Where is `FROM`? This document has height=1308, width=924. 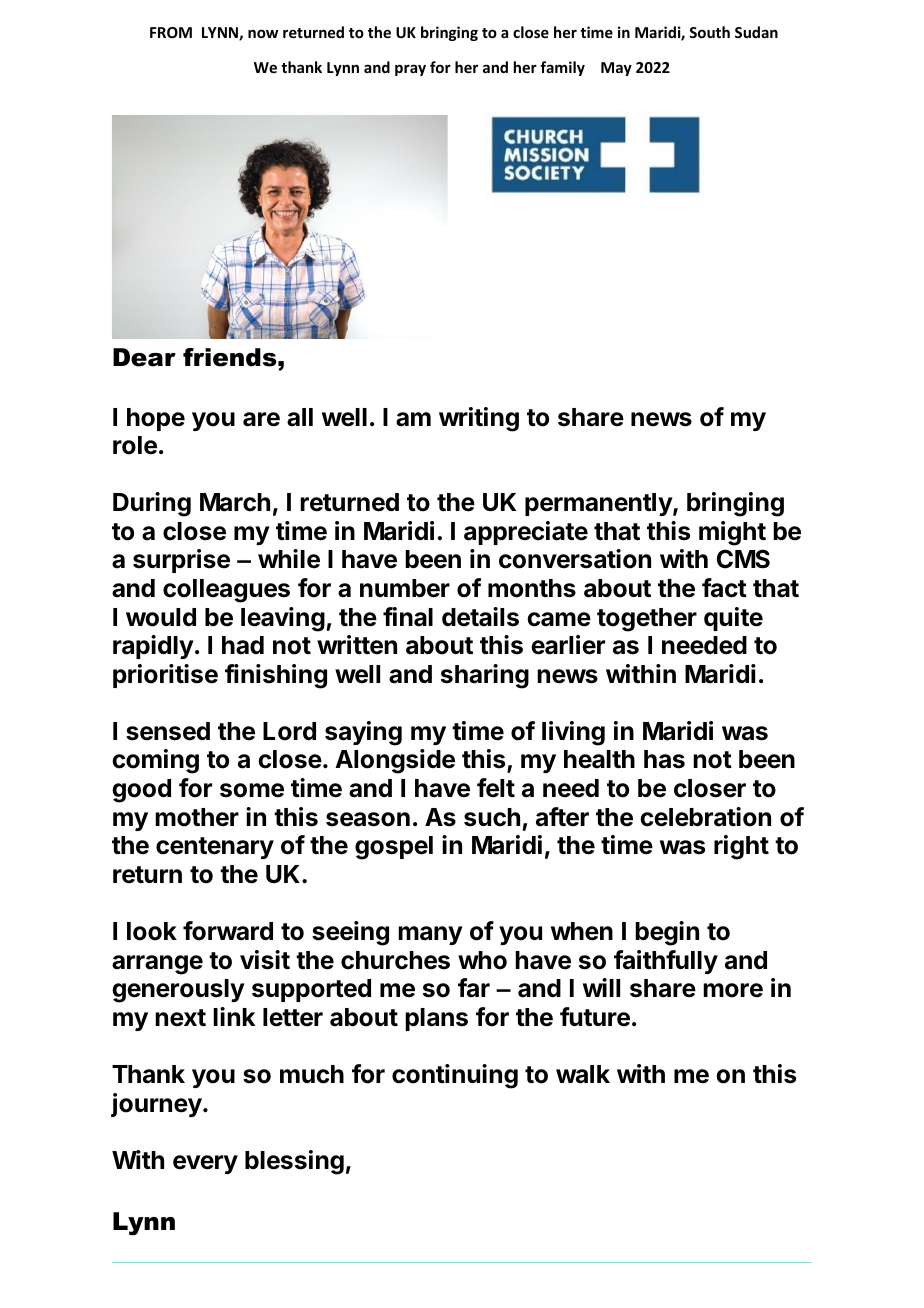
FROM is located at coordinates (171, 32).
